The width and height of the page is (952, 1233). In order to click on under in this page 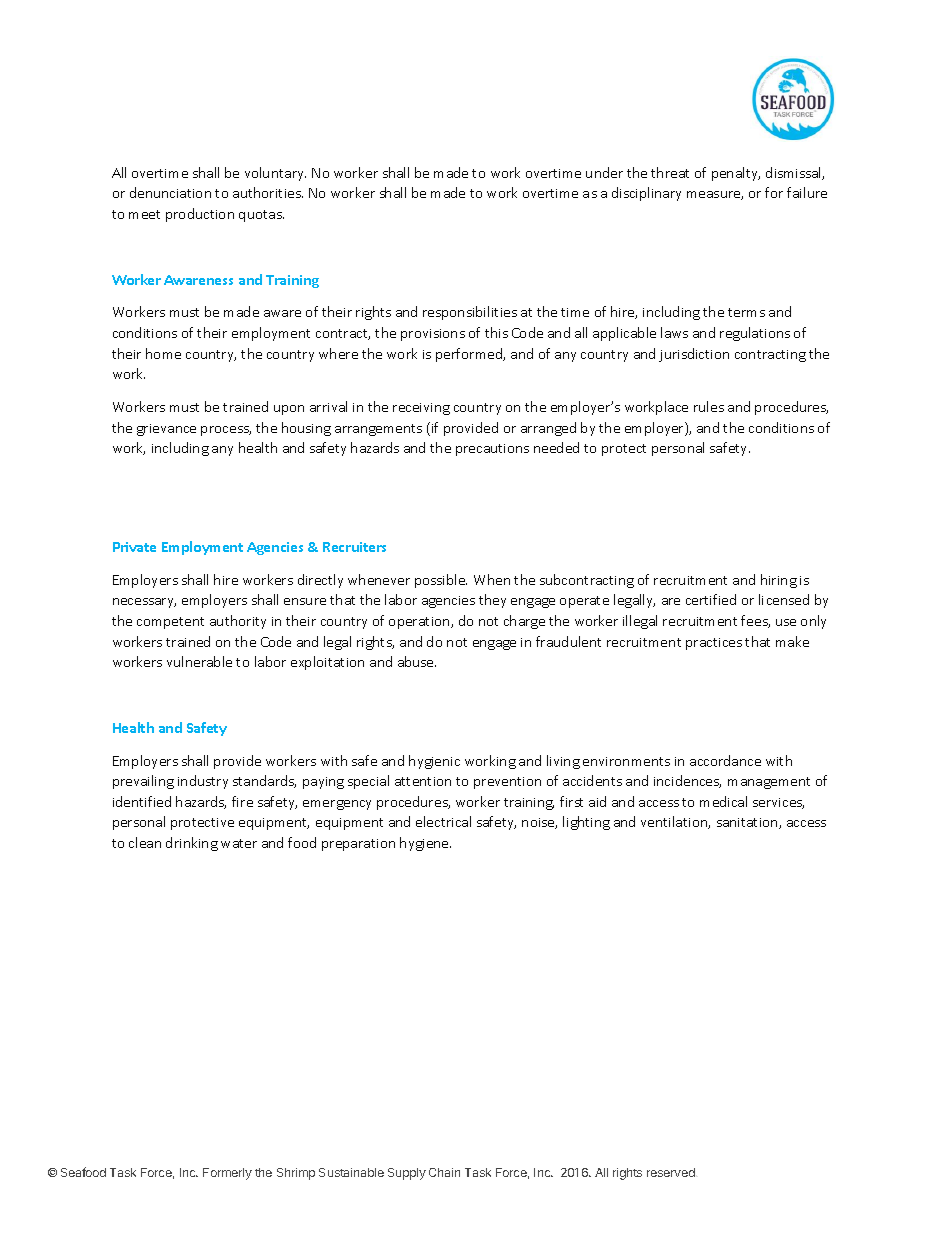, I will do `click(604, 172)`.
